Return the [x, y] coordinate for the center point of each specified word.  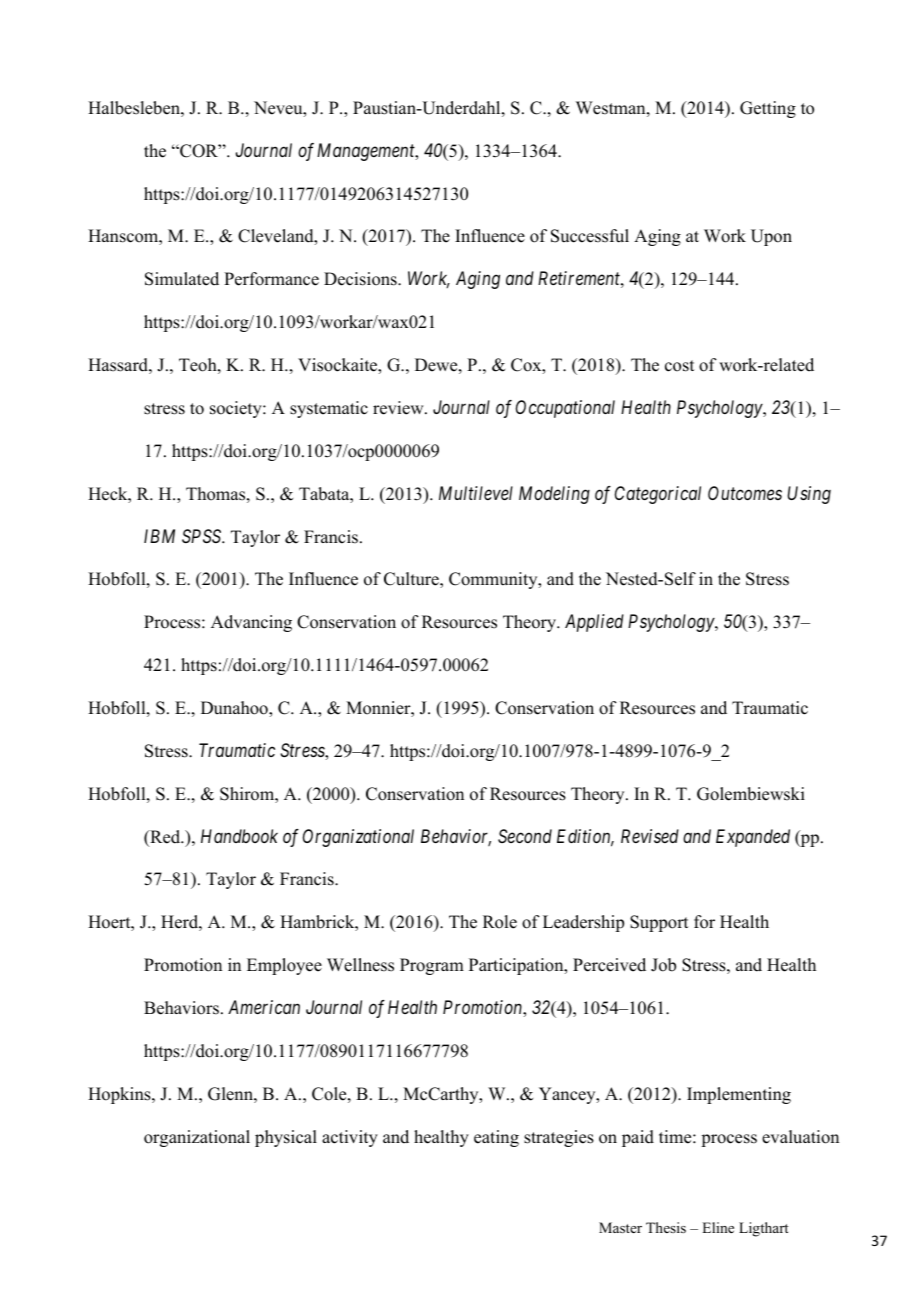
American [264, 1007]
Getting [768, 109]
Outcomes [745, 493]
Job [663, 965]
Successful [590, 236]
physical [286, 1138]
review [399, 408]
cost [679, 366]
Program [432, 966]
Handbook [239, 836]
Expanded [753, 838]
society [237, 409]
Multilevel [476, 493]
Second [525, 836]
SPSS [203, 536]
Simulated [182, 279]
